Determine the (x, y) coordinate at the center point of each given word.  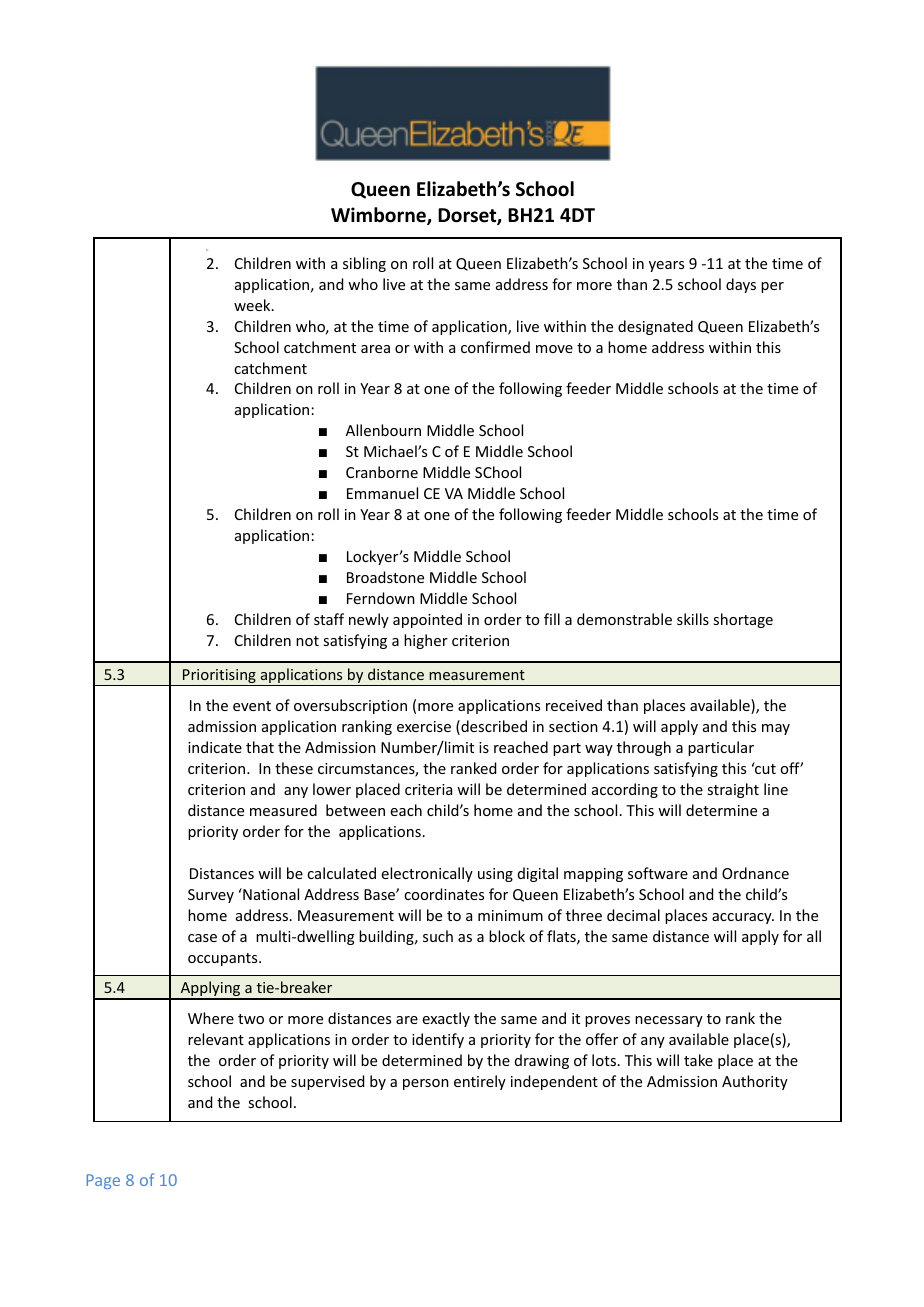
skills (693, 619)
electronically (427, 874)
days (741, 285)
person (426, 1084)
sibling (364, 264)
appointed (427, 620)
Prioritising (219, 677)
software (658, 873)
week (253, 305)
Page (103, 1181)
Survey (211, 896)
